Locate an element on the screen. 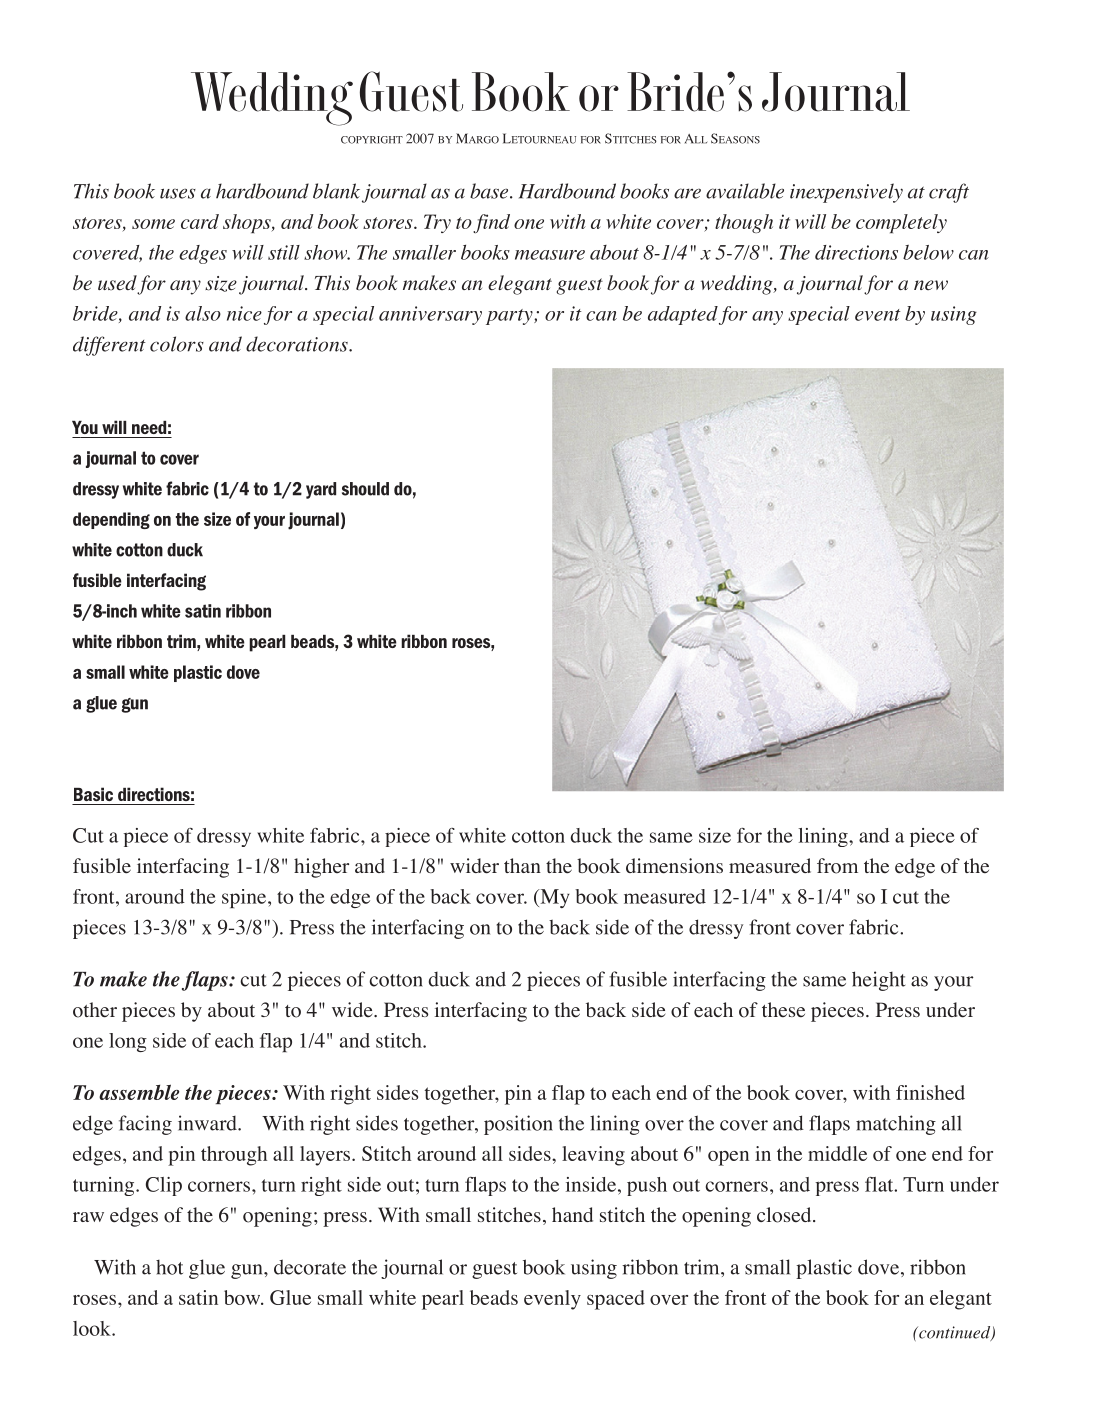 The width and height of the screenshot is (1101, 1425). closed is located at coordinates (785, 1215).
